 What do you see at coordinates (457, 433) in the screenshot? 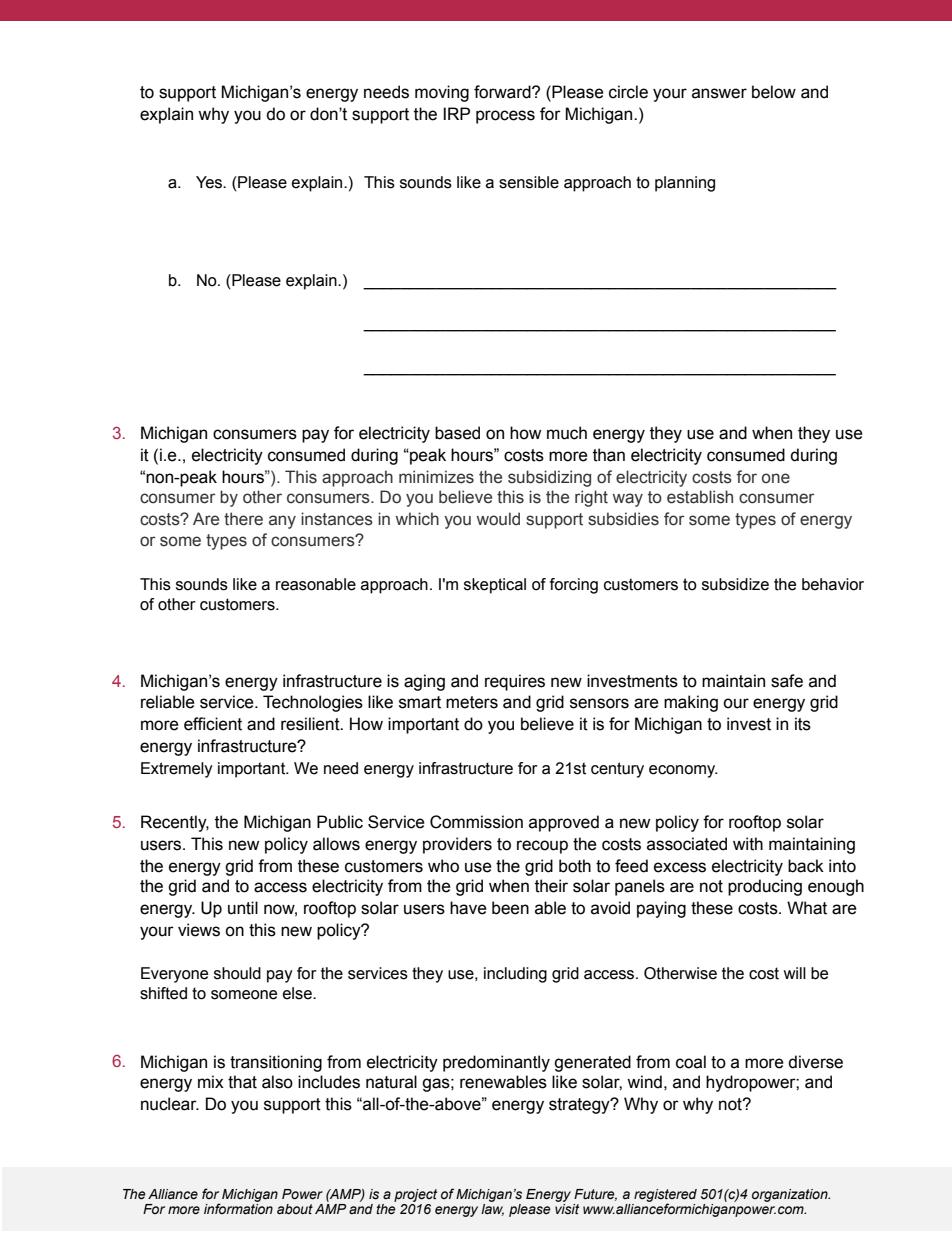
I see `based` at bounding box center [457, 433].
